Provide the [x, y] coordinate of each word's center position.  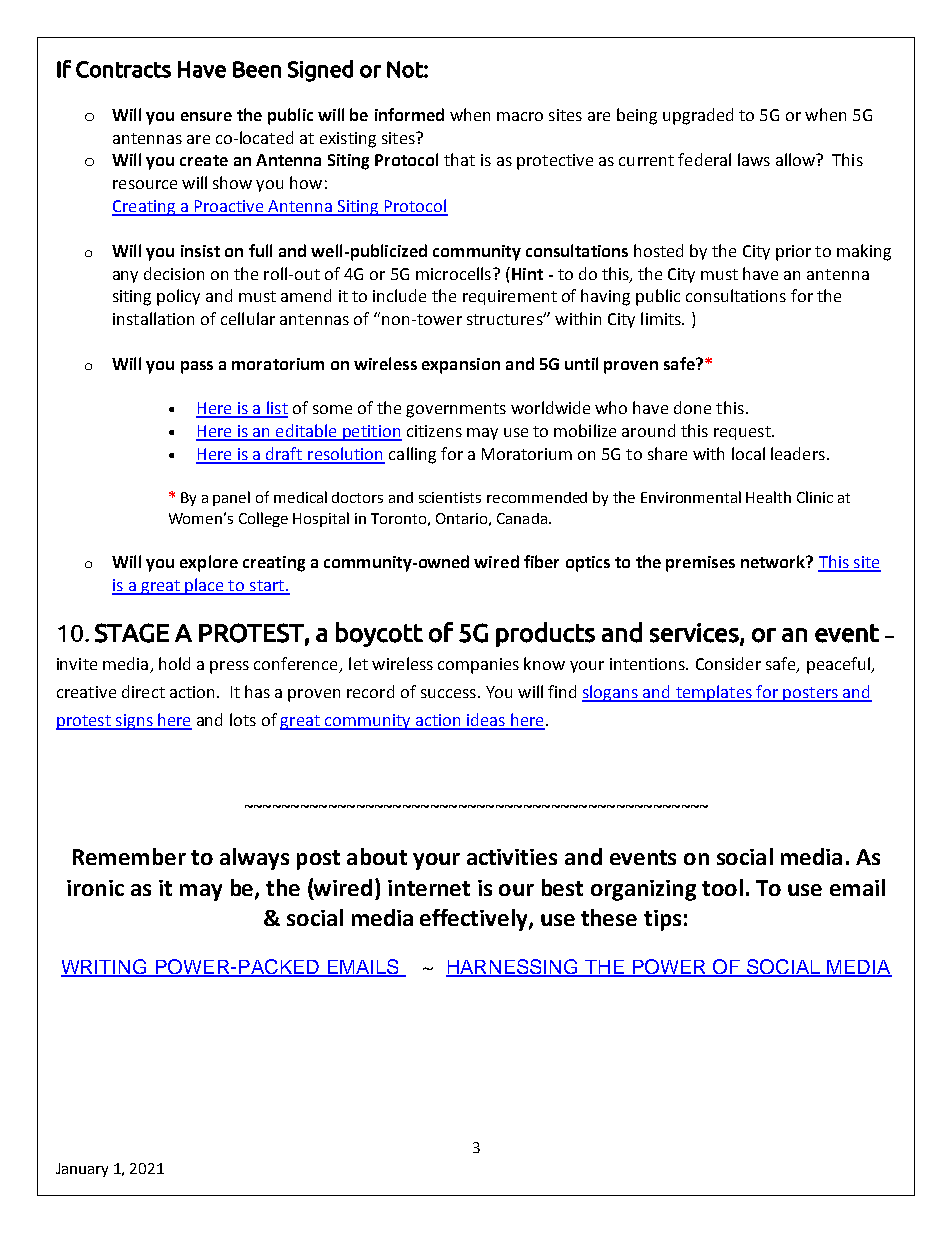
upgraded [698, 116]
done [692, 407]
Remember [129, 856]
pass [197, 367]
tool [722, 887]
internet [429, 888]
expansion [461, 366]
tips [662, 920]
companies [478, 666]
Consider [728, 663]
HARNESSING [513, 967]
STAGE [132, 633]
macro [520, 116]
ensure [206, 116]
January [82, 1170]
